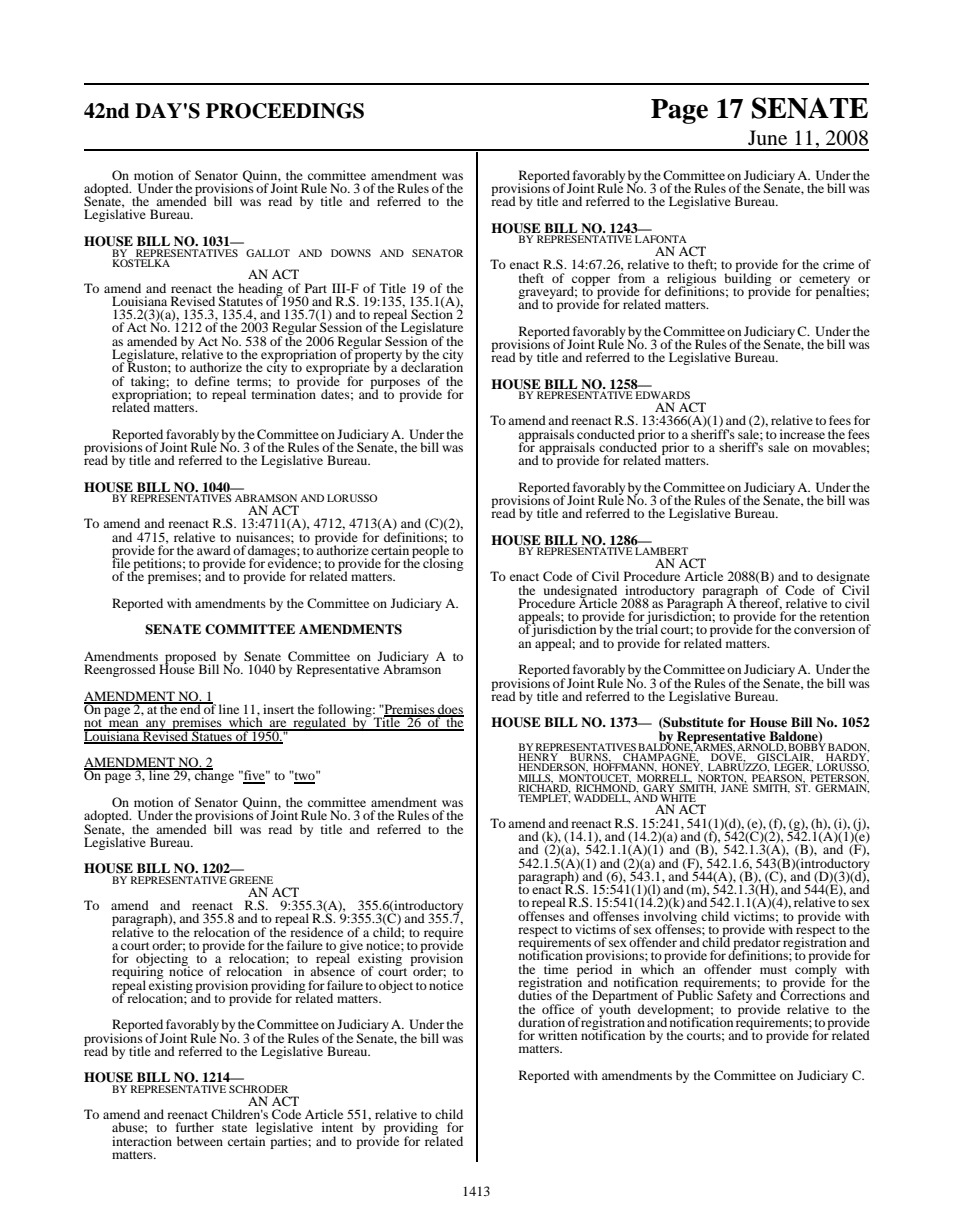 Image resolution: width=953 pixels, height=1232 pixels. Describe the element at coordinates (351, 253) in the document. I see `DOWNS` at that location.
